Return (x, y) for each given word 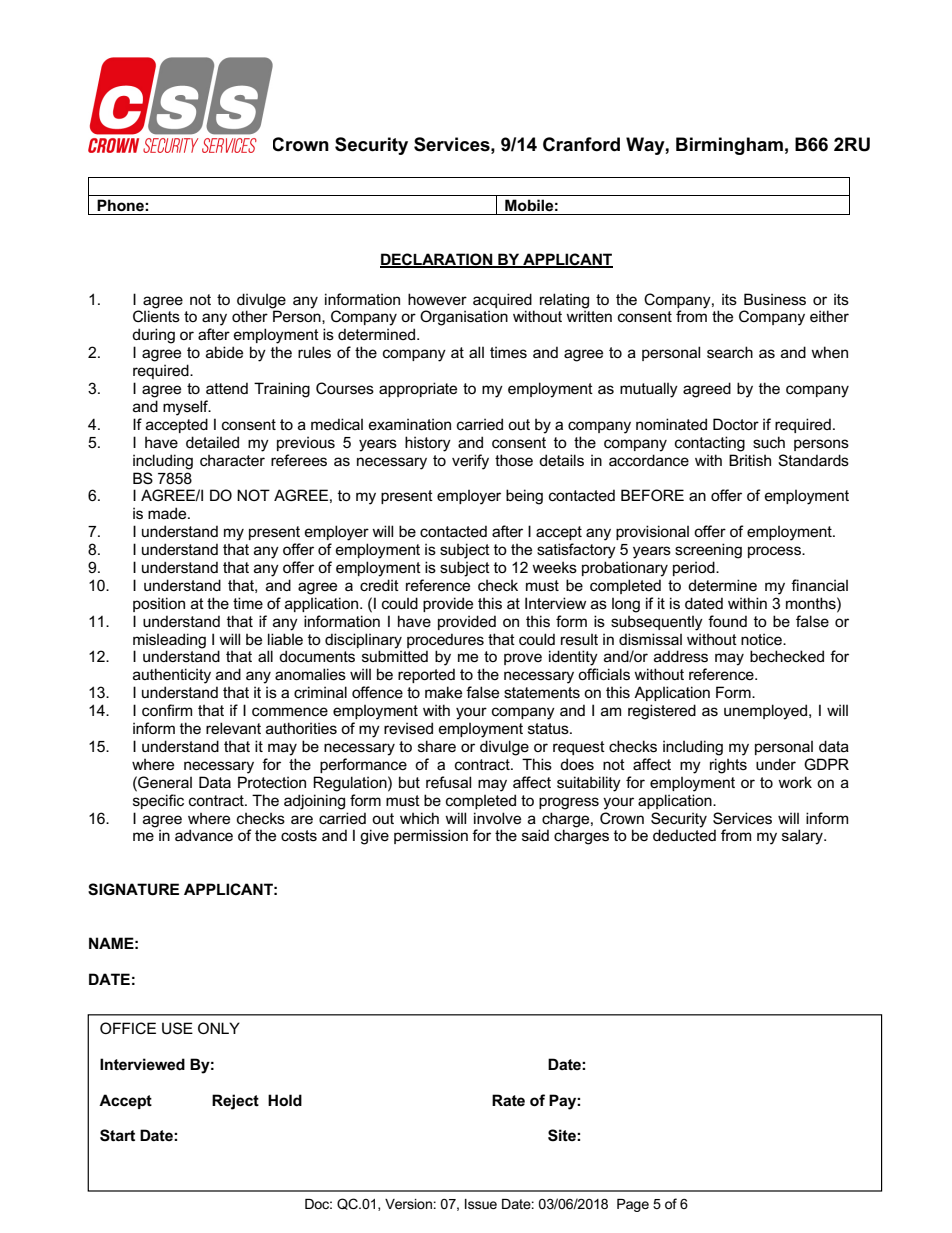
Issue (481, 1204)
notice (762, 639)
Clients (156, 316)
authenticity (172, 676)
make (443, 692)
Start (117, 1135)
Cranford (581, 144)
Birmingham (729, 146)
